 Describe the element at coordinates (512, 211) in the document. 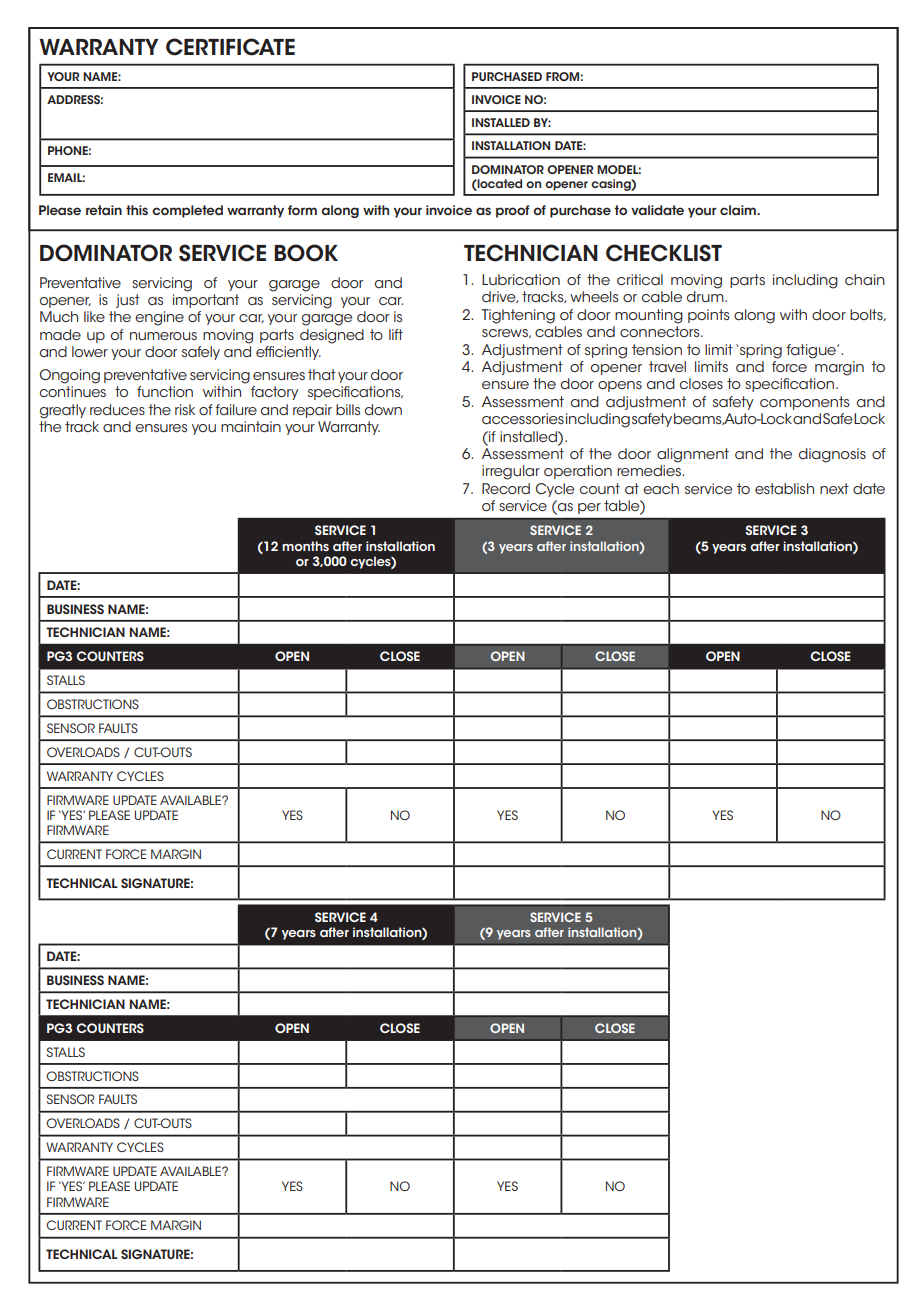

I see `proof` at that location.
